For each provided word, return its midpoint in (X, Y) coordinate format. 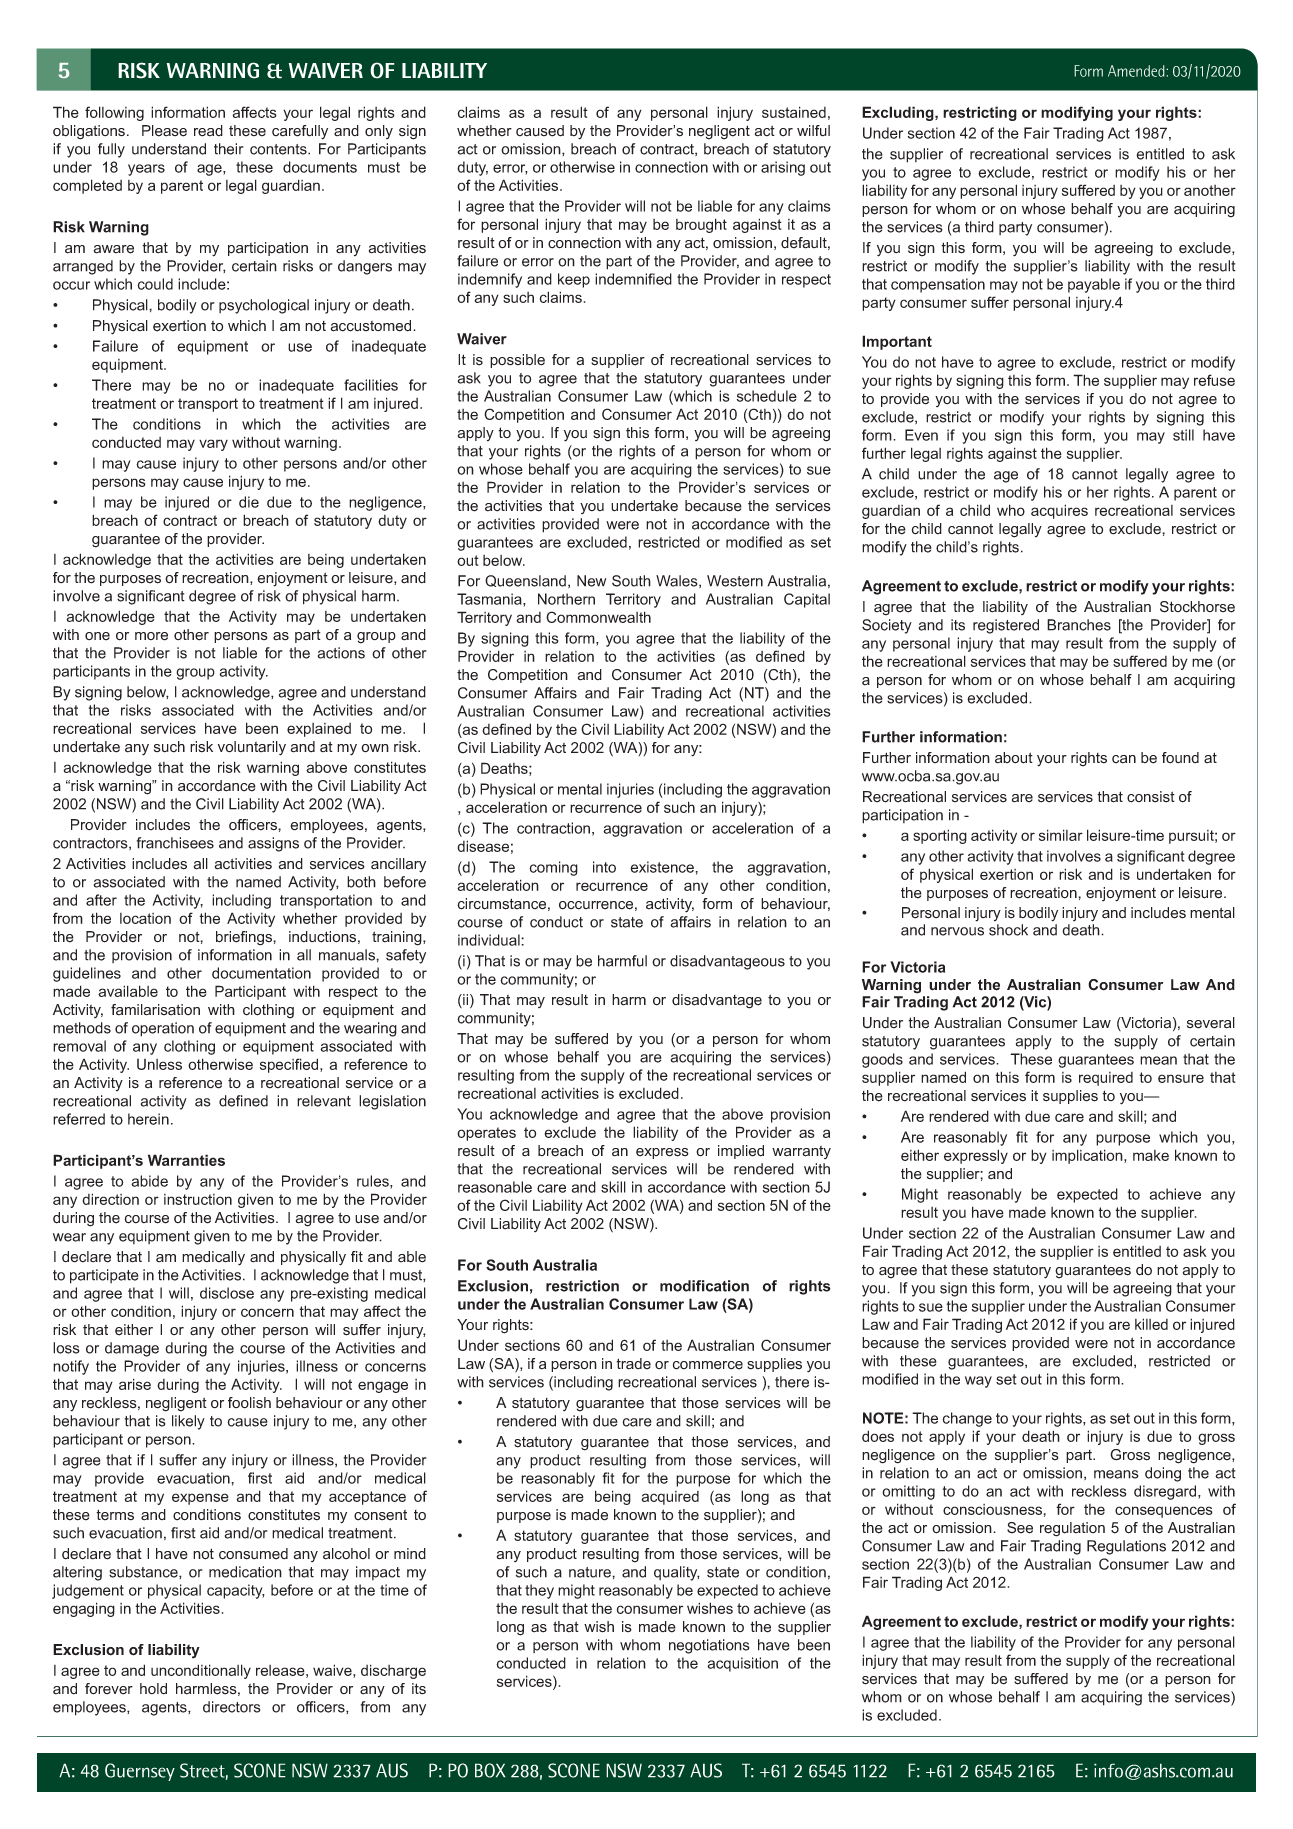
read (208, 131)
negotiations (709, 1646)
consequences (1164, 1512)
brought (701, 225)
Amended (1137, 71)
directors (232, 1707)
